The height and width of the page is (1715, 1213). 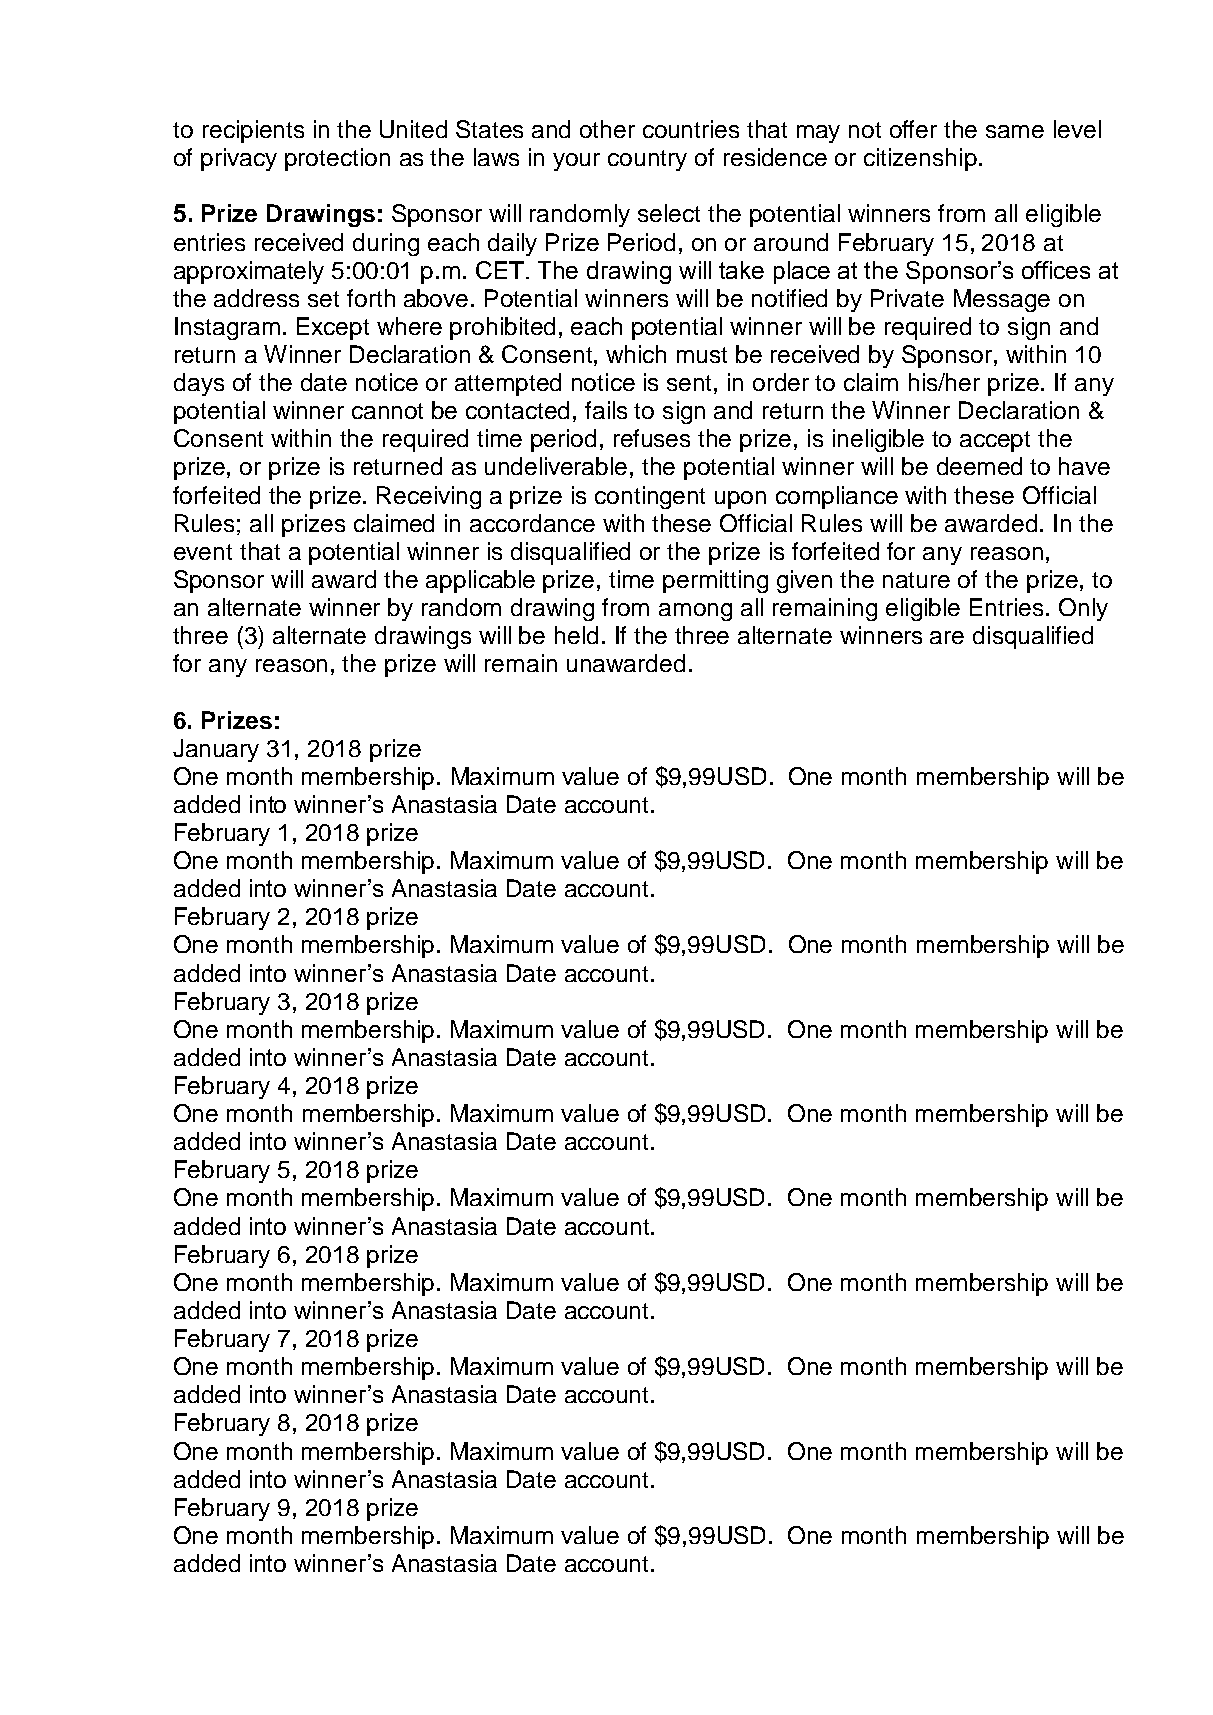 What do you see at coordinates (203, 552) in the page?
I see `event` at bounding box center [203, 552].
